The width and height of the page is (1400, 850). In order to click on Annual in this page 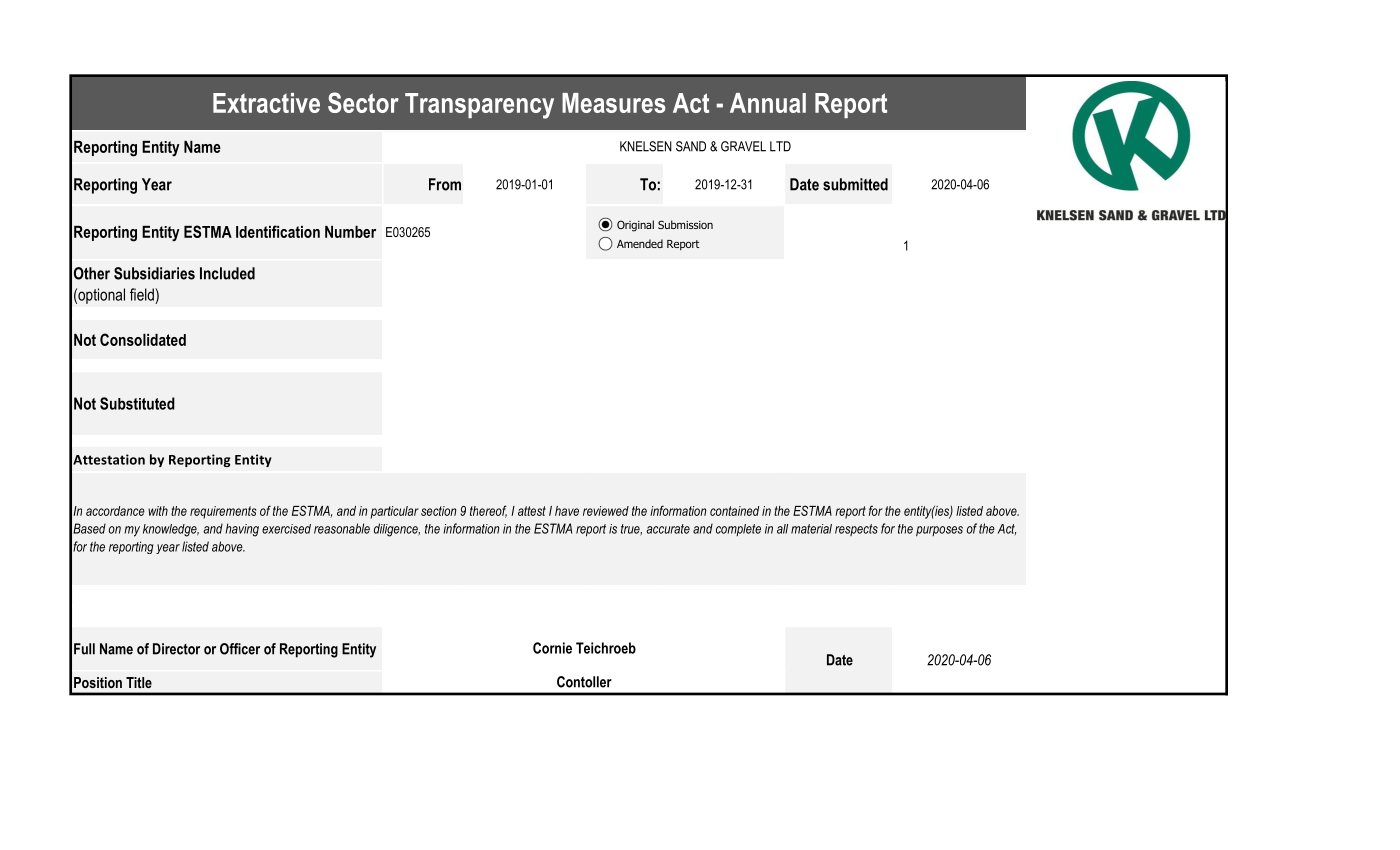, I will do `click(768, 103)`.
